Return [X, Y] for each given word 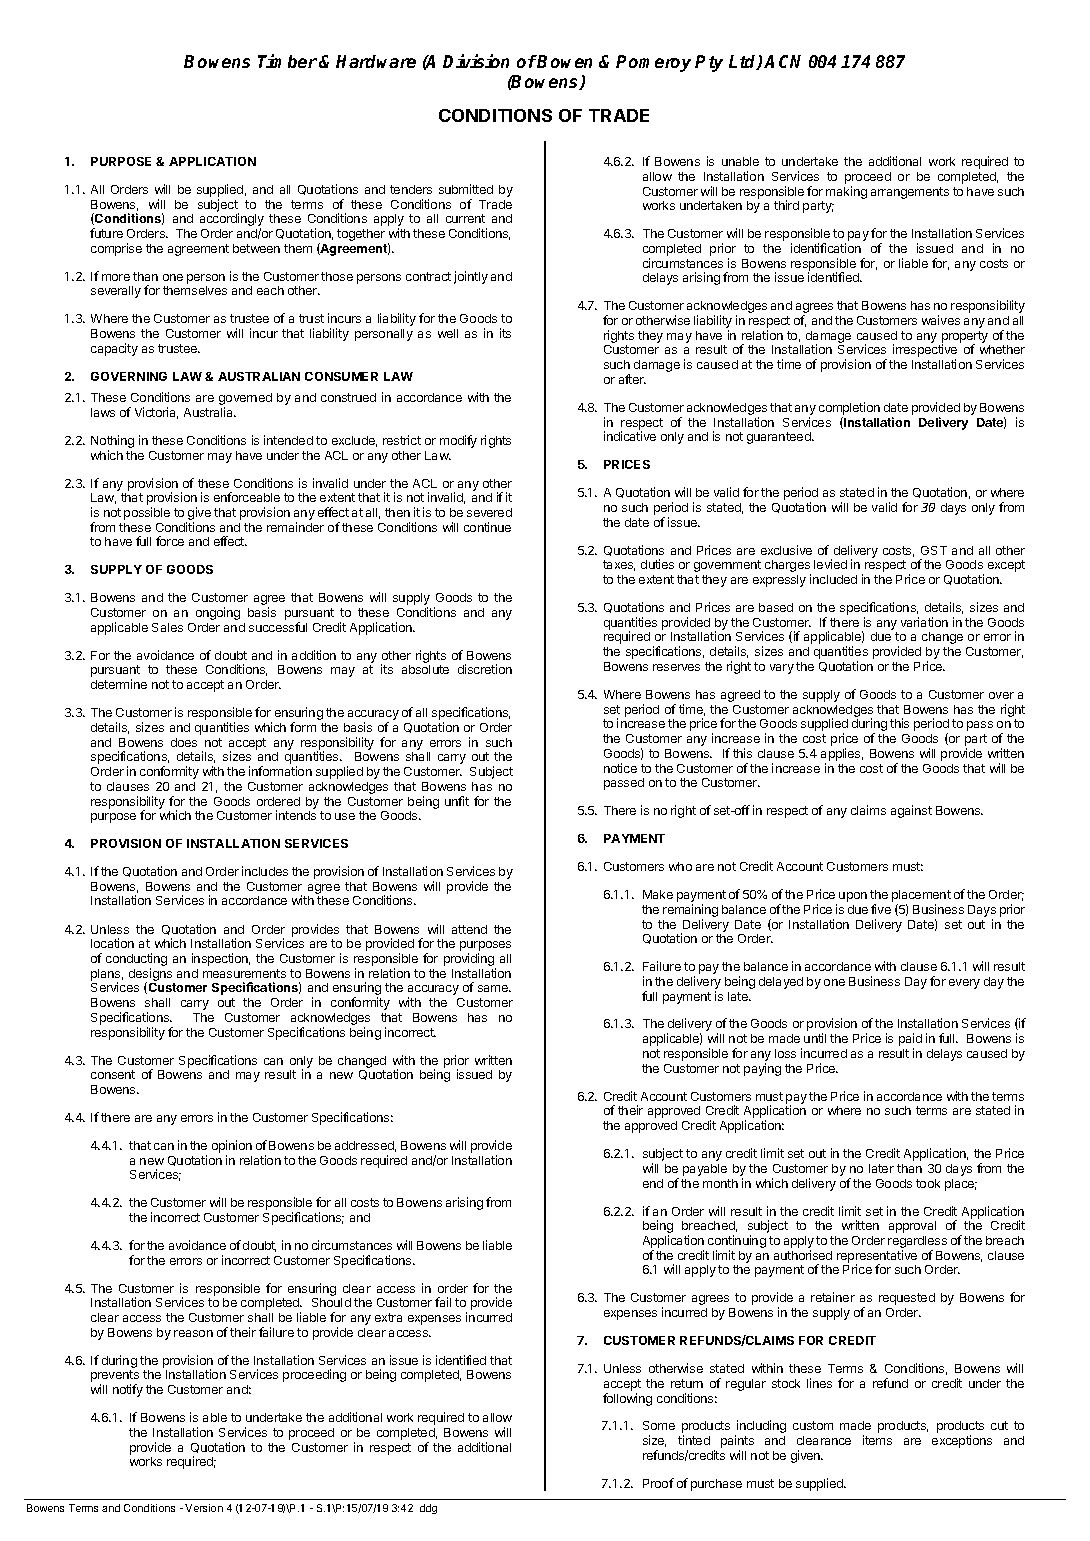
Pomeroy [653, 63]
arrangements [910, 193]
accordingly [232, 221]
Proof [658, 1483]
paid [910, 1041]
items [877, 1440]
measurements [244, 973]
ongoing [218, 613]
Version [204, 1508]
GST [934, 550]
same [494, 988]
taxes [619, 565]
